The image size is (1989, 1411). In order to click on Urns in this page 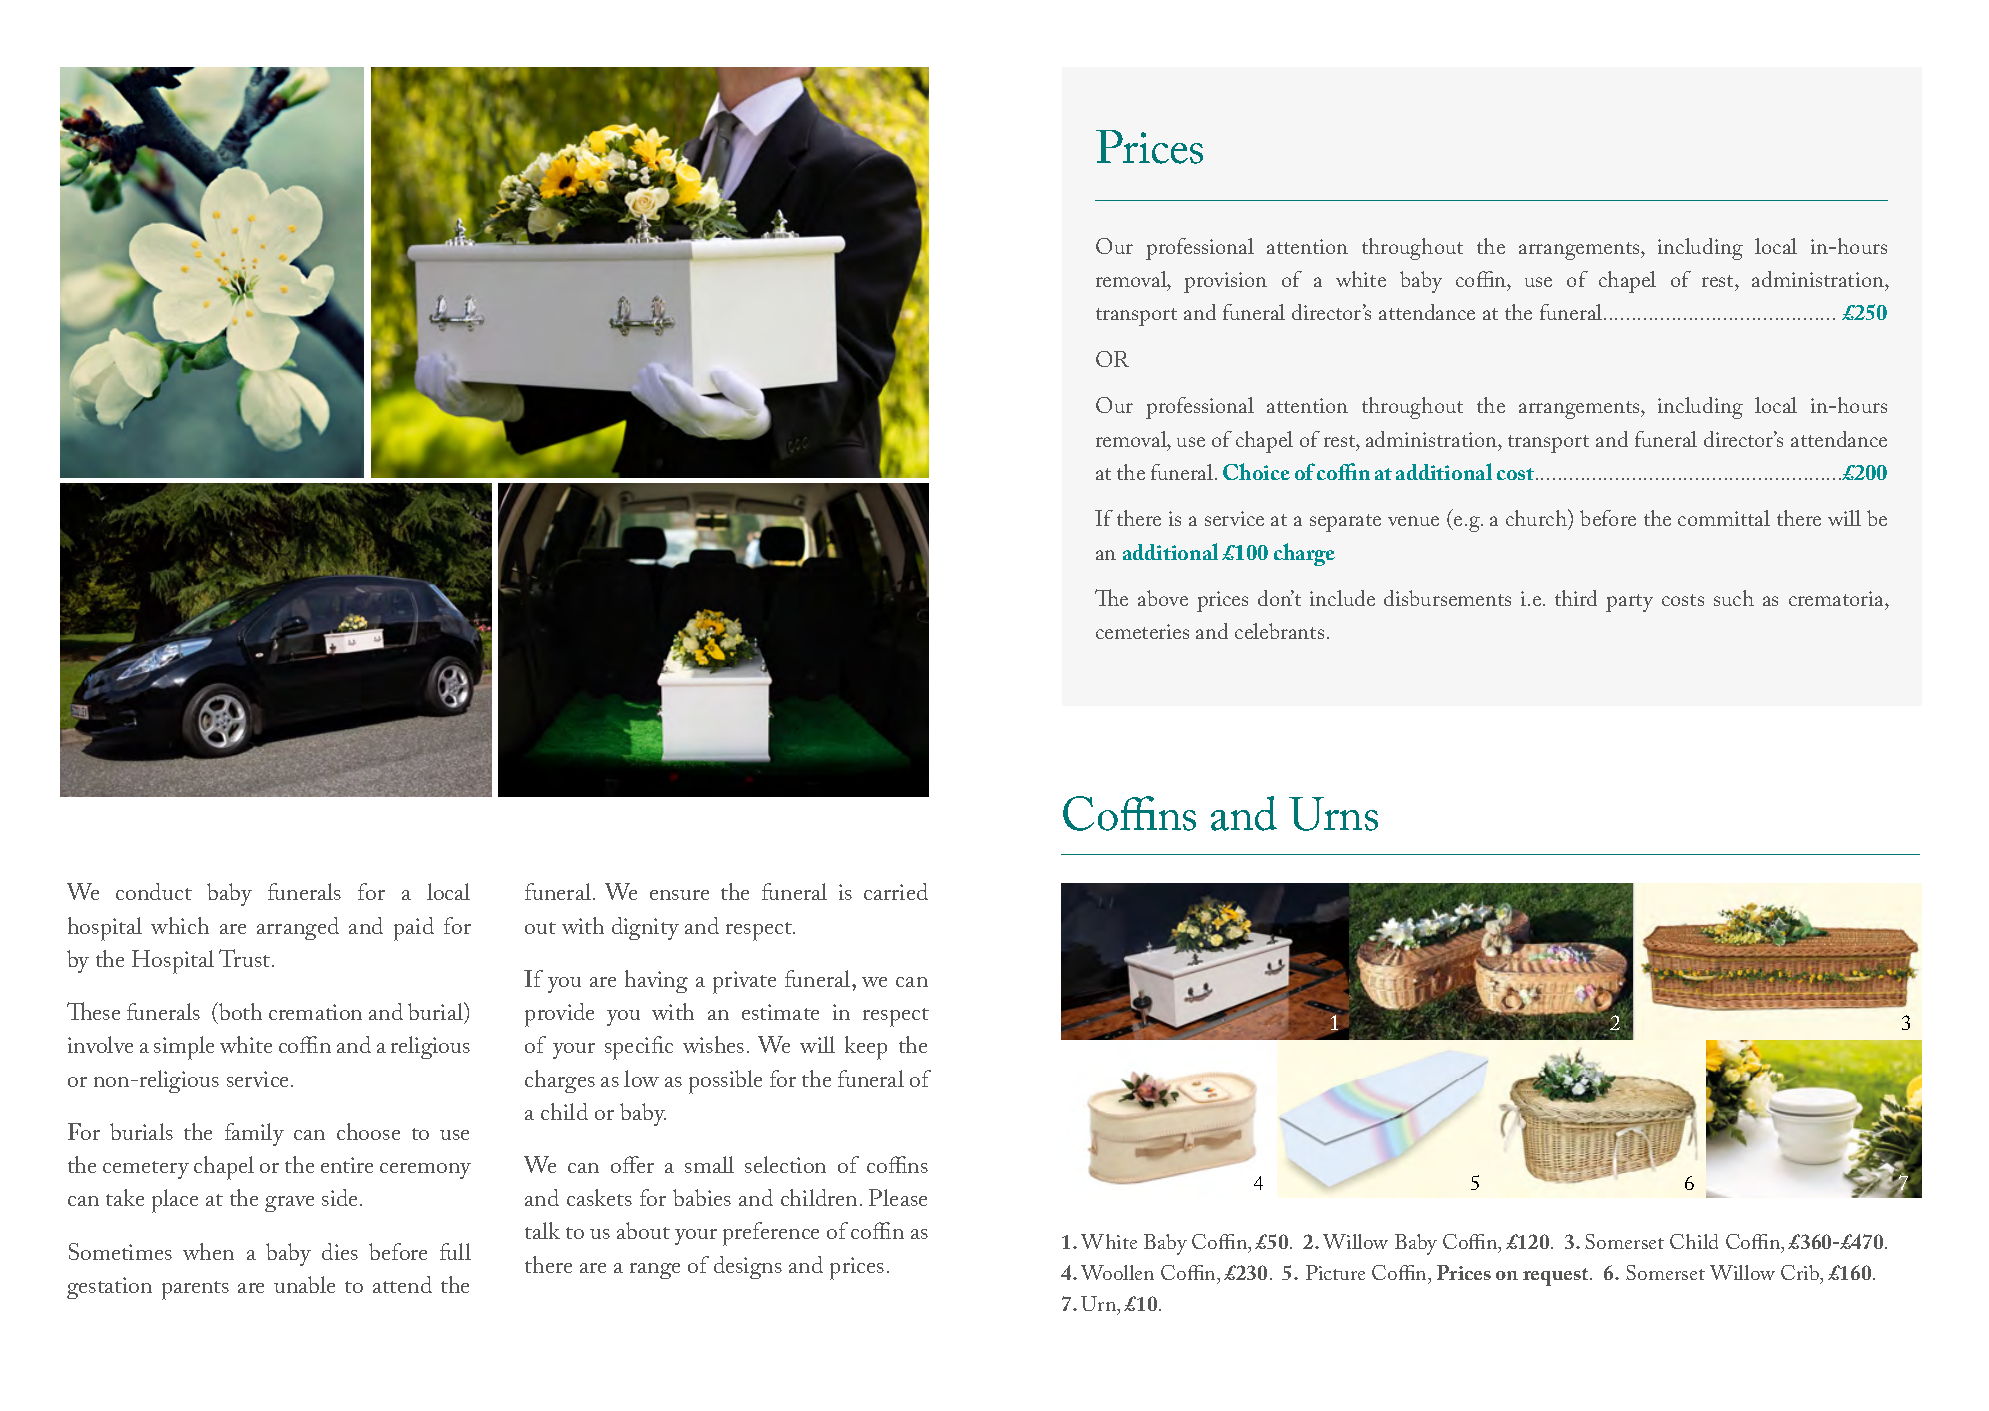, I will do `click(1333, 814)`.
